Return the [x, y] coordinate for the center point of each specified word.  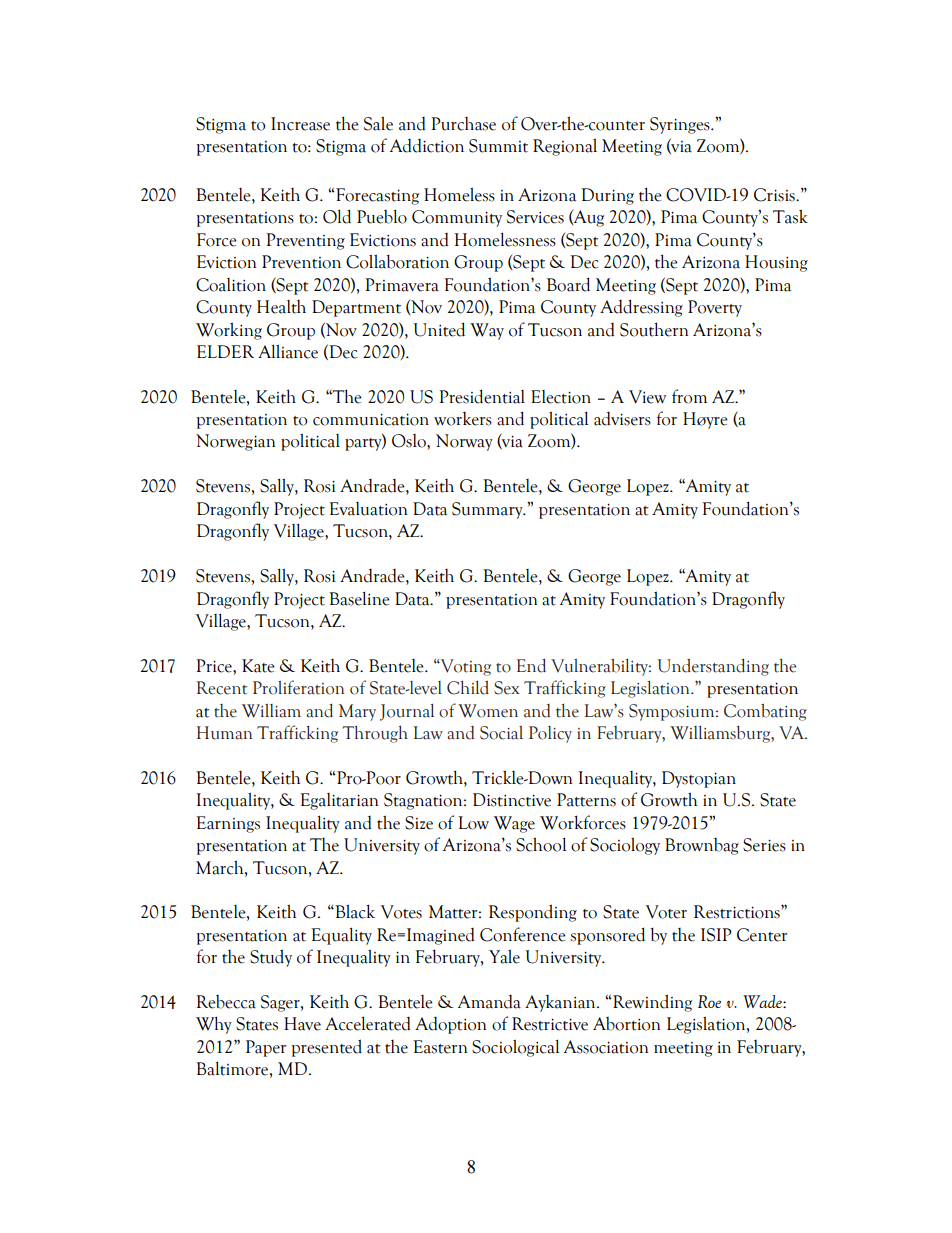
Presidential [482, 396]
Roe [709, 1001]
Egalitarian [339, 801]
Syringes [681, 125]
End [531, 665]
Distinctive [512, 800]
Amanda [489, 1002]
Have [302, 1024]
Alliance [288, 351]
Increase [300, 124]
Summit [498, 146]
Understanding [713, 667]
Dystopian [699, 779]
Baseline [359, 598]
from [689, 396]
